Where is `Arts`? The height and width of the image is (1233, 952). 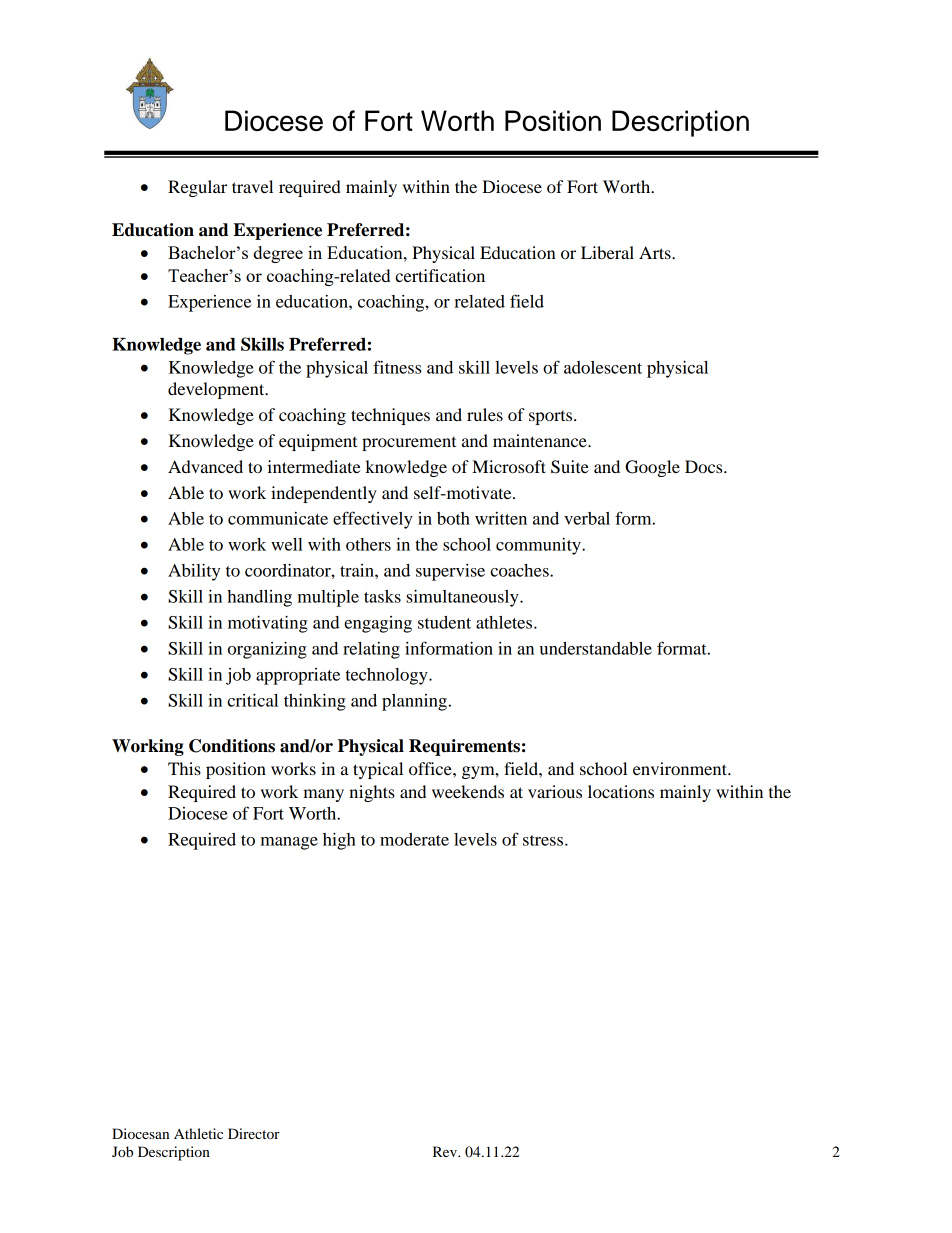 Arts is located at coordinates (656, 252).
